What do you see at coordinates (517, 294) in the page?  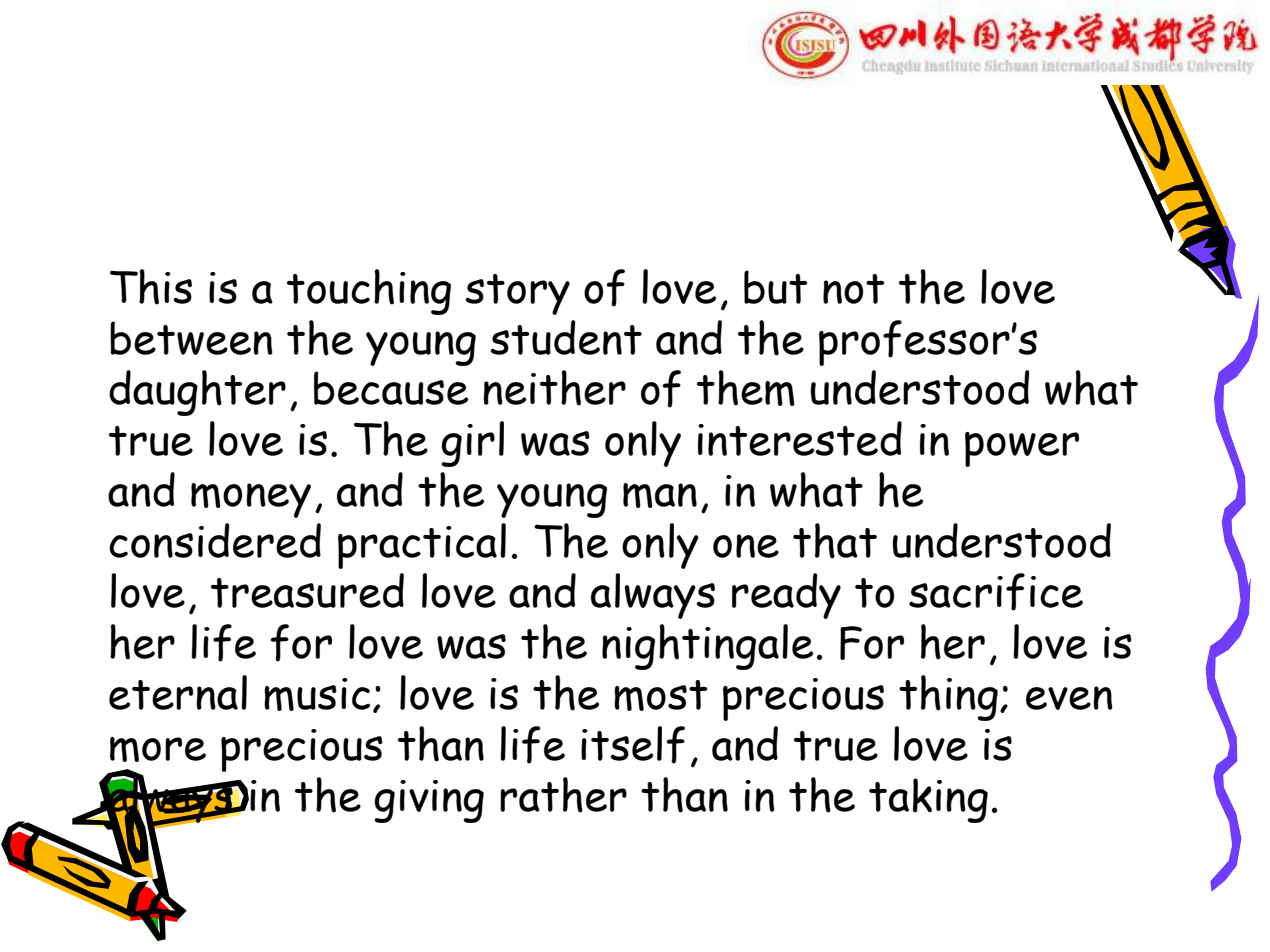 I see `story` at bounding box center [517, 294].
